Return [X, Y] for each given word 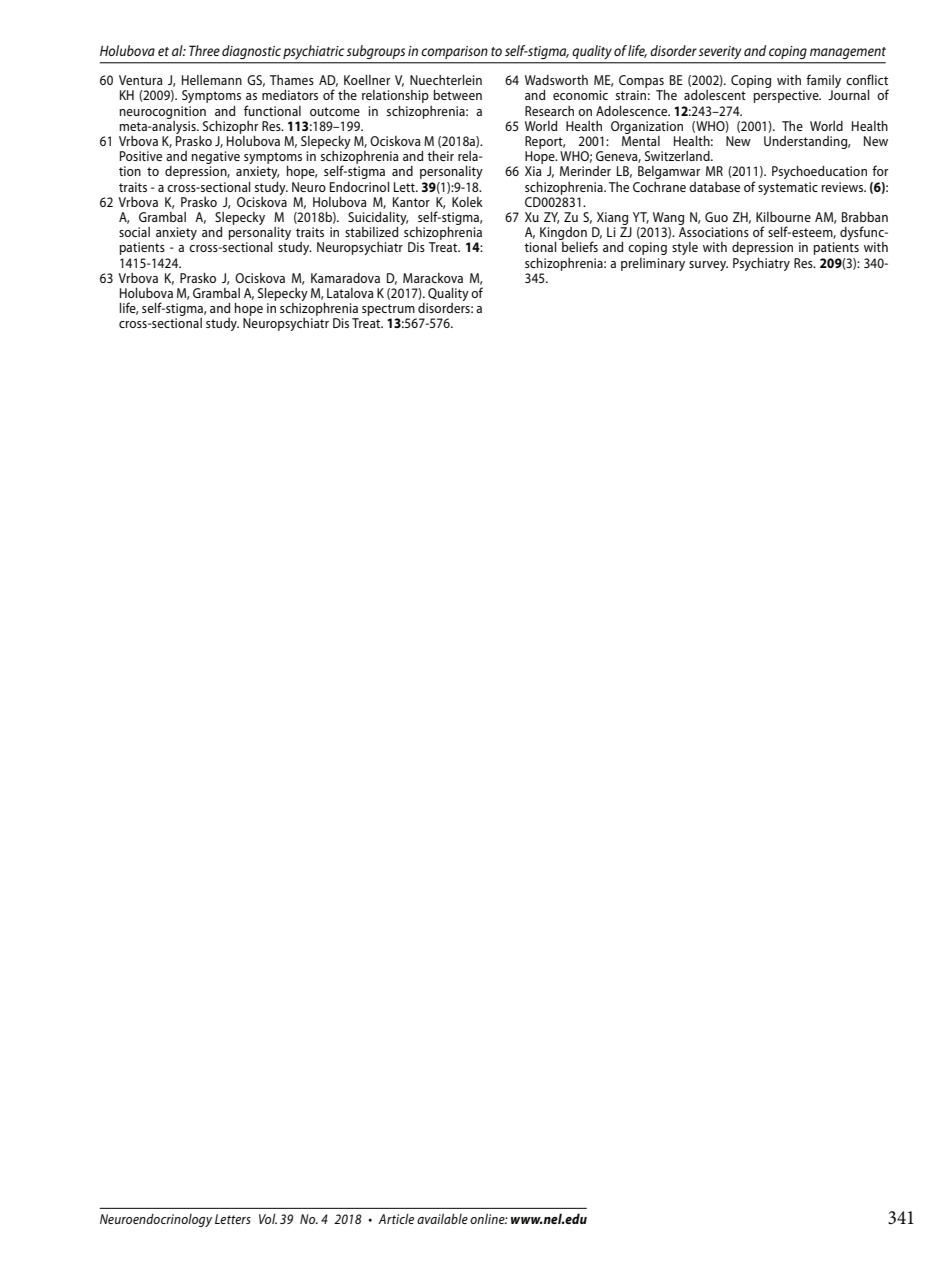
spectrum [389, 311]
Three [204, 50]
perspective [787, 96]
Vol [268, 1219]
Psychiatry [761, 264]
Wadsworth [556, 80]
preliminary [653, 264]
